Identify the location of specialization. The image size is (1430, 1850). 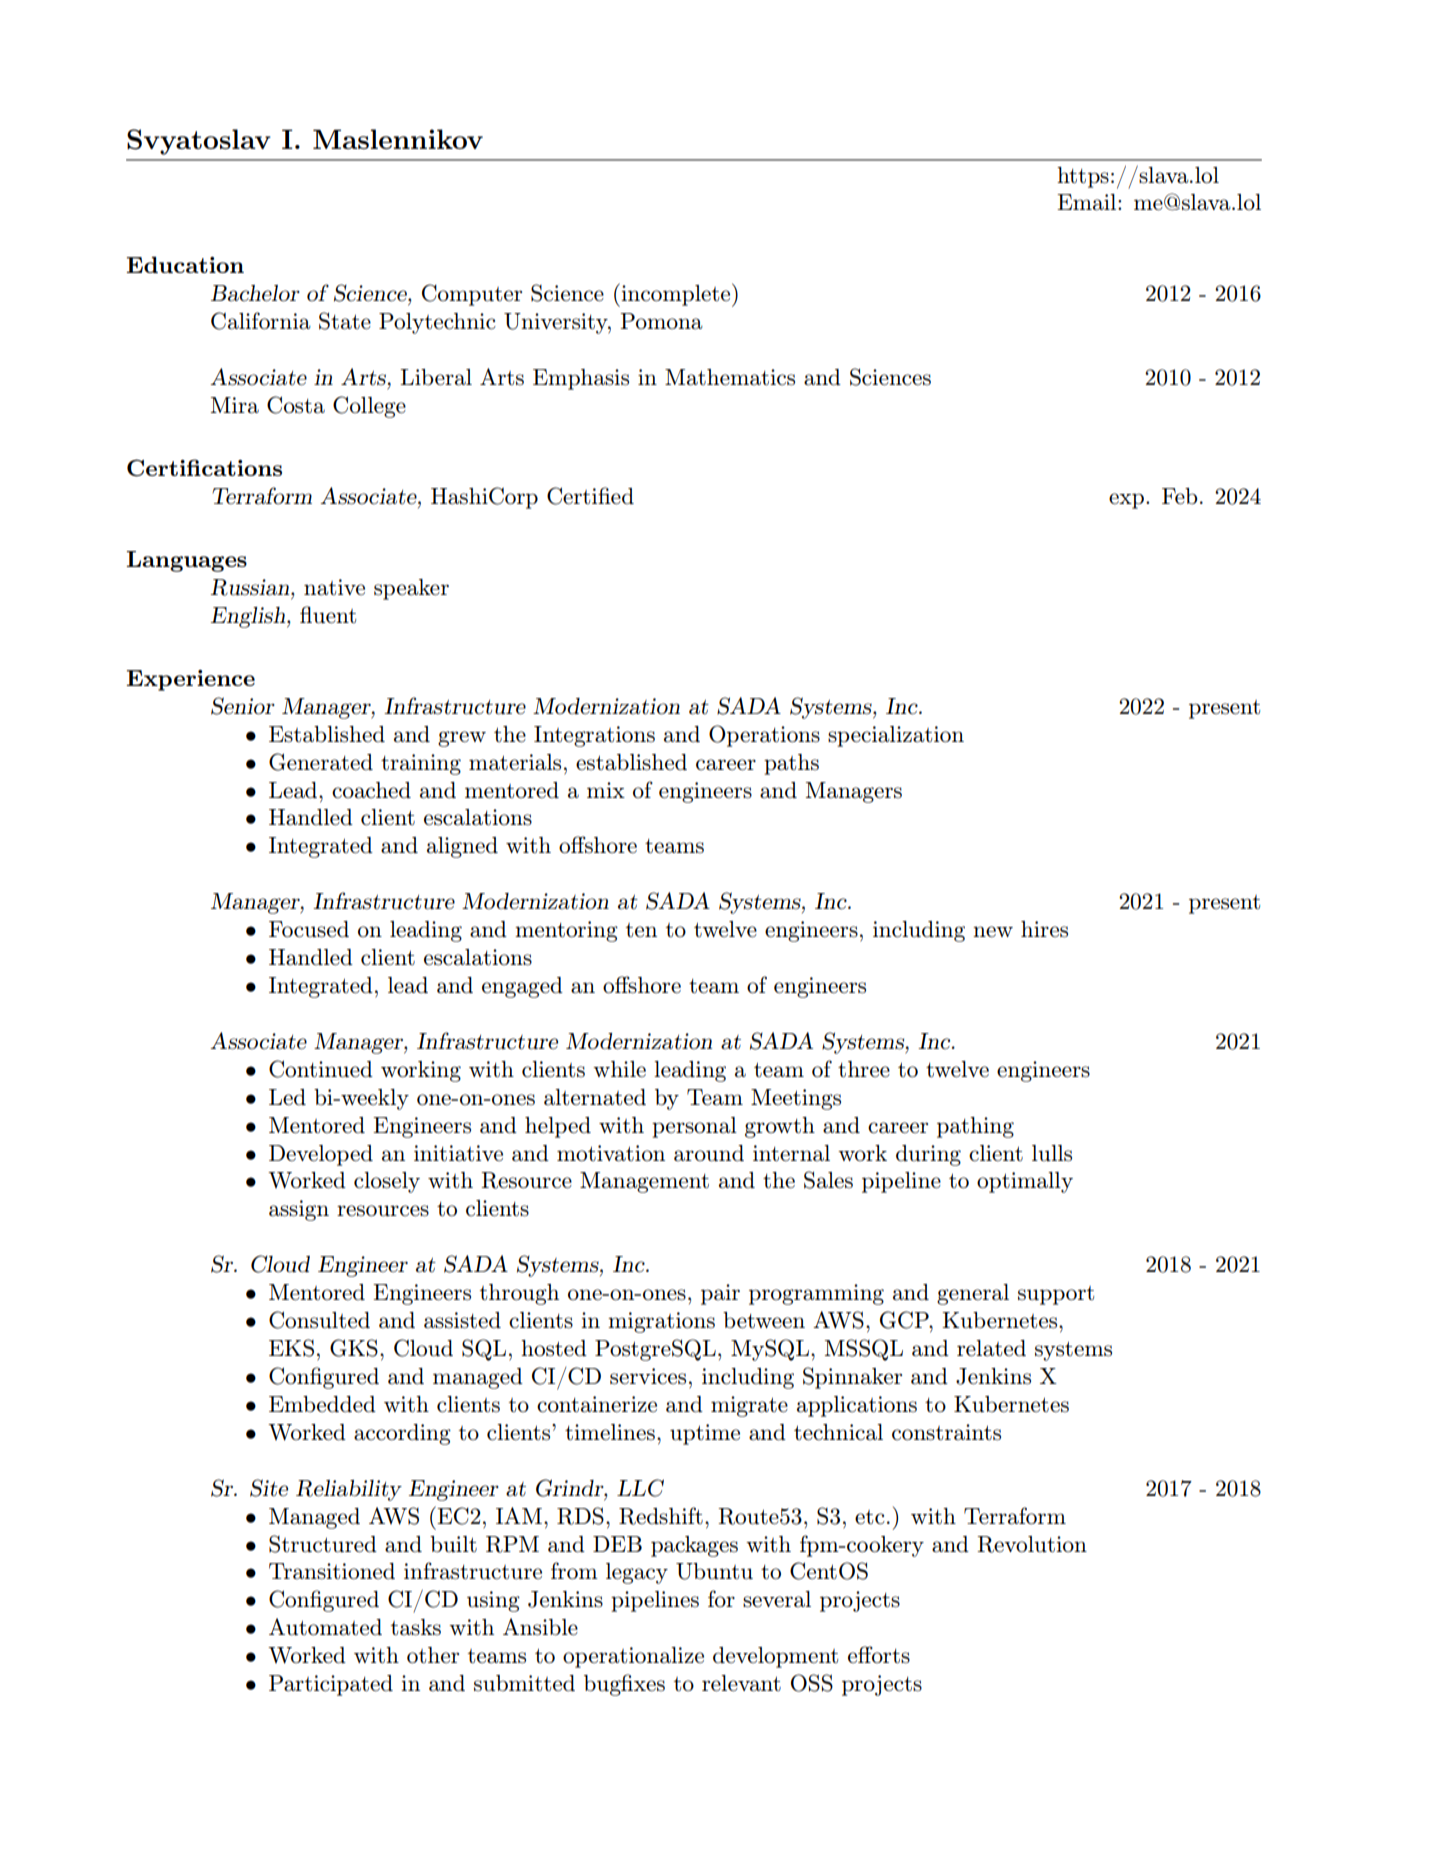
(896, 736).
